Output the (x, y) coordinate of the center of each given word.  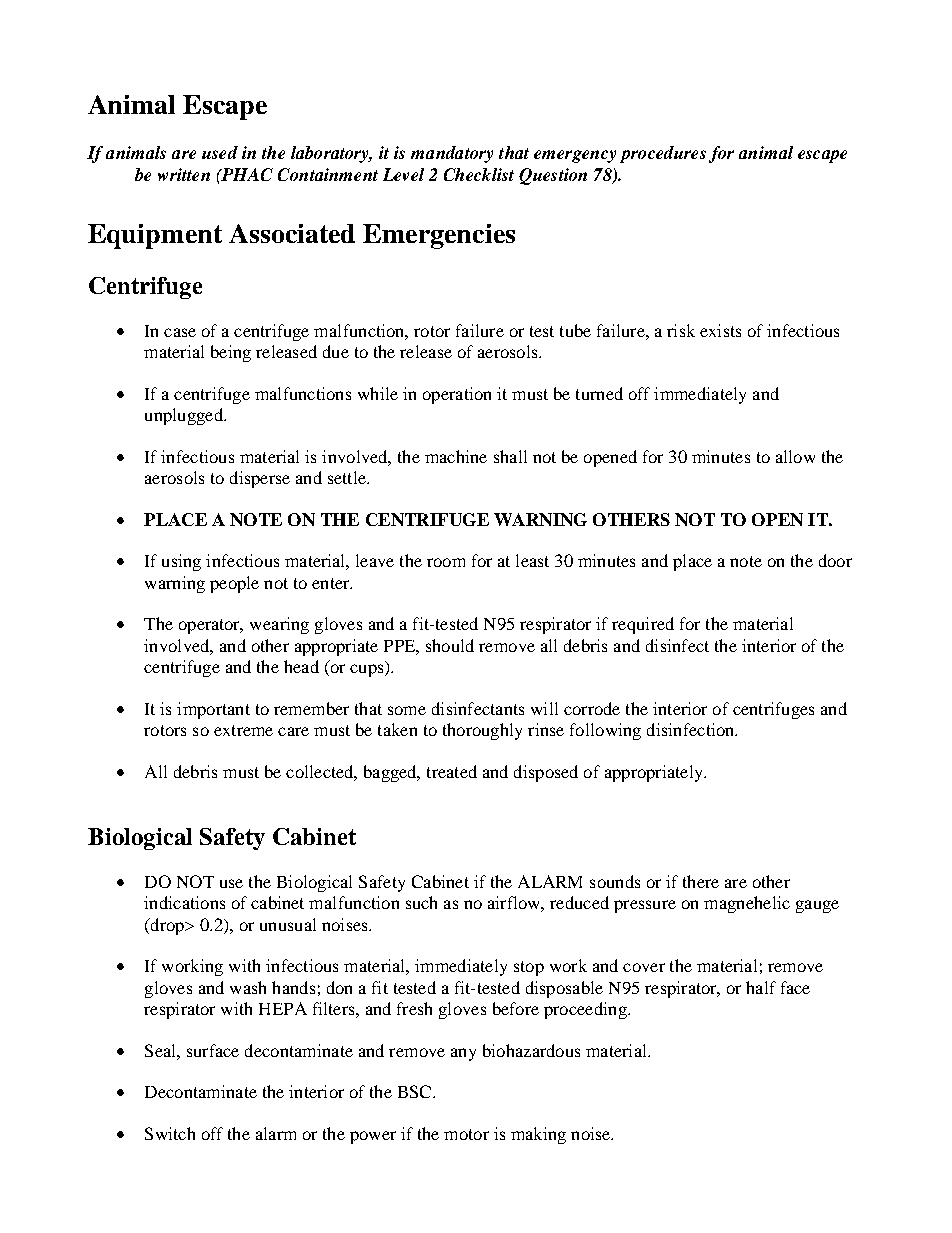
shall (510, 456)
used (220, 152)
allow (795, 456)
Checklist (479, 174)
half (761, 987)
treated (452, 771)
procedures (663, 154)
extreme (243, 730)
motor (466, 1134)
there (701, 881)
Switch (170, 1133)
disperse (260, 479)
